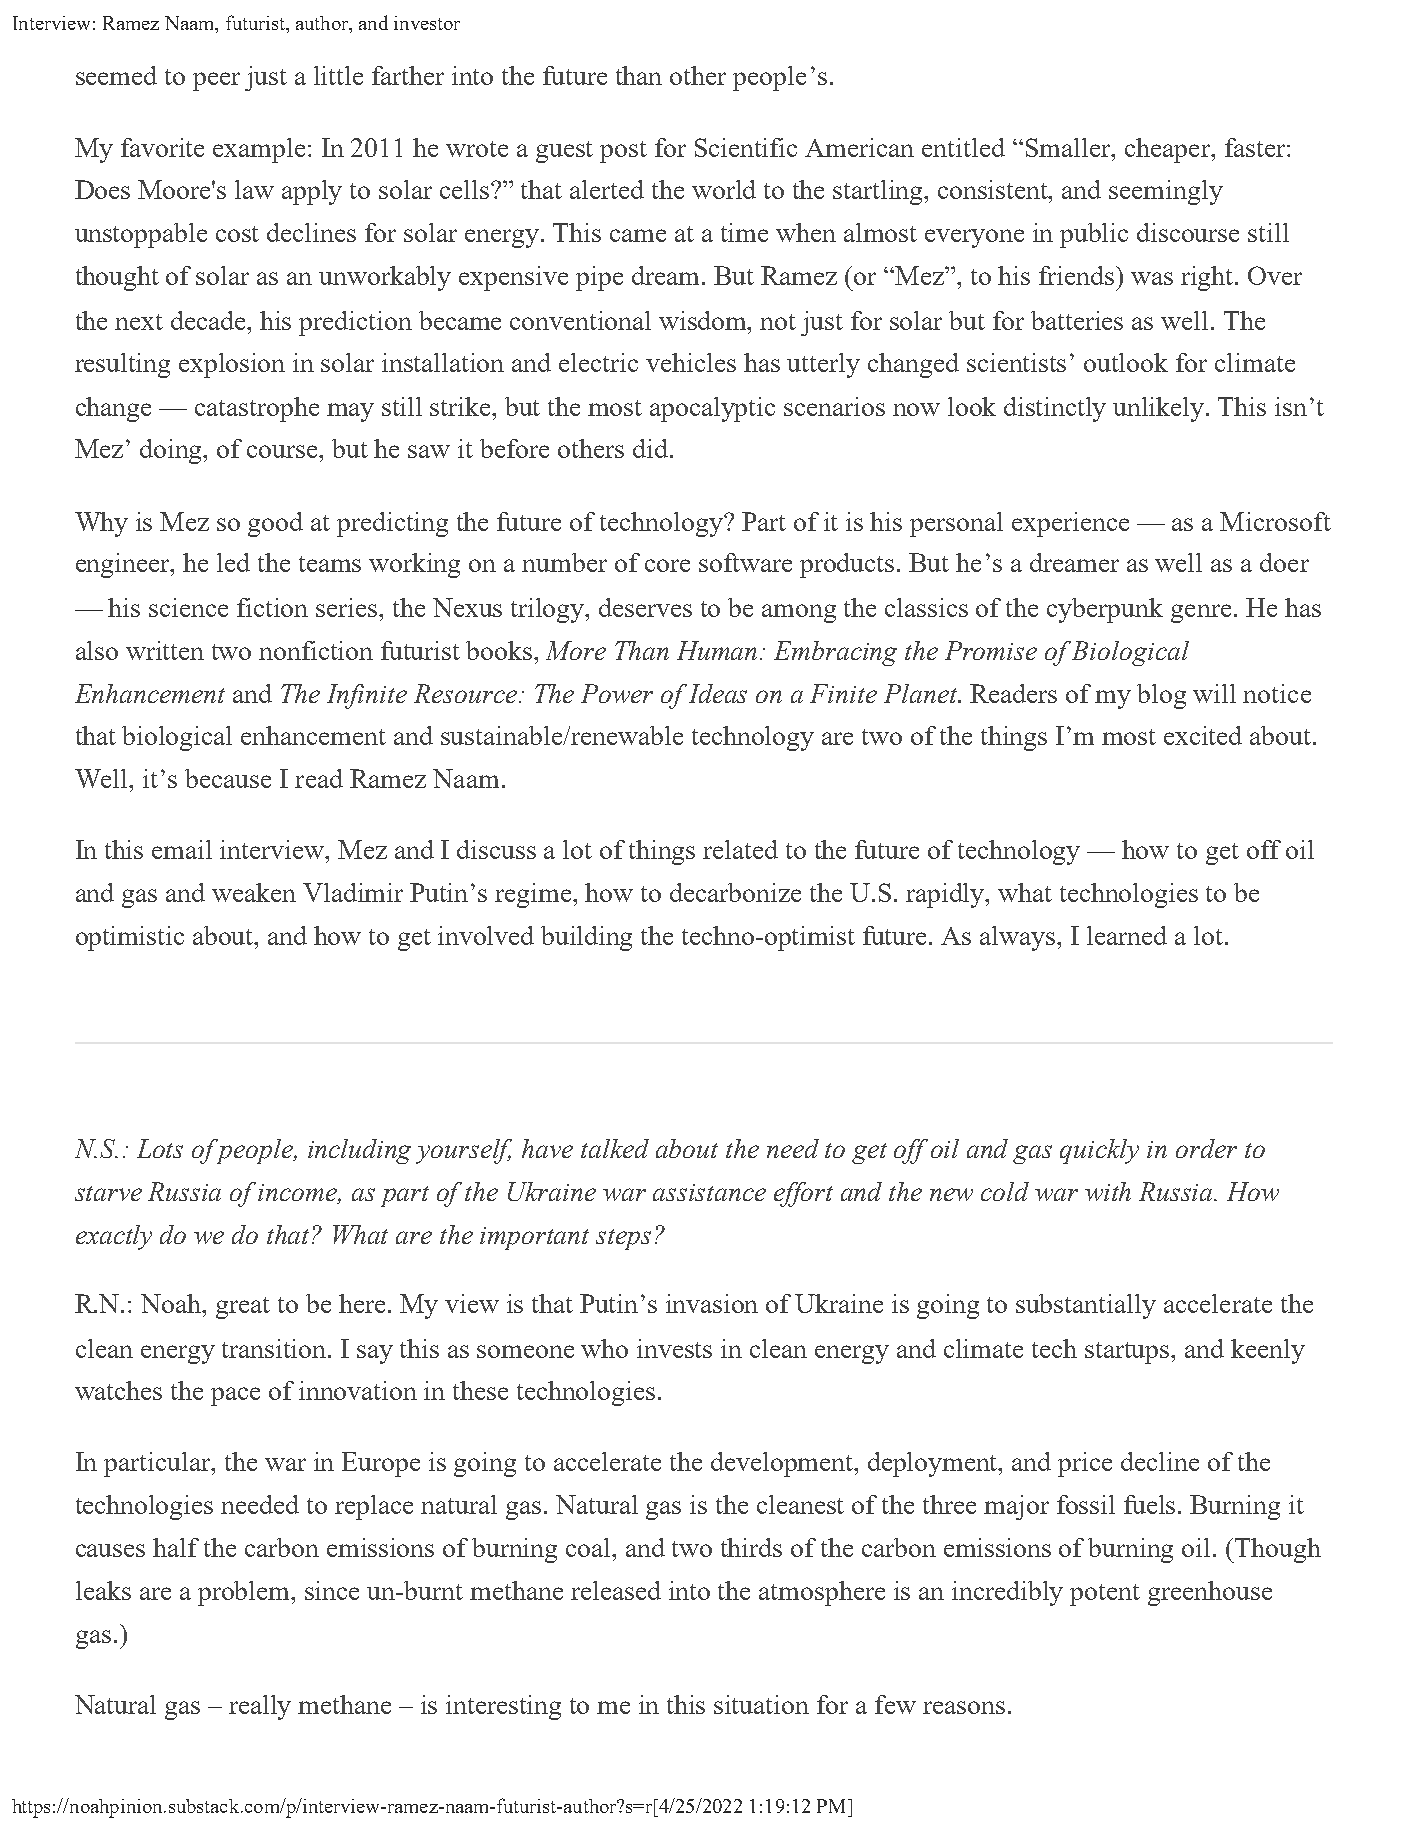 The height and width of the image is (1825, 1410). What do you see at coordinates (1169, 150) in the image?
I see `cheaper` at bounding box center [1169, 150].
